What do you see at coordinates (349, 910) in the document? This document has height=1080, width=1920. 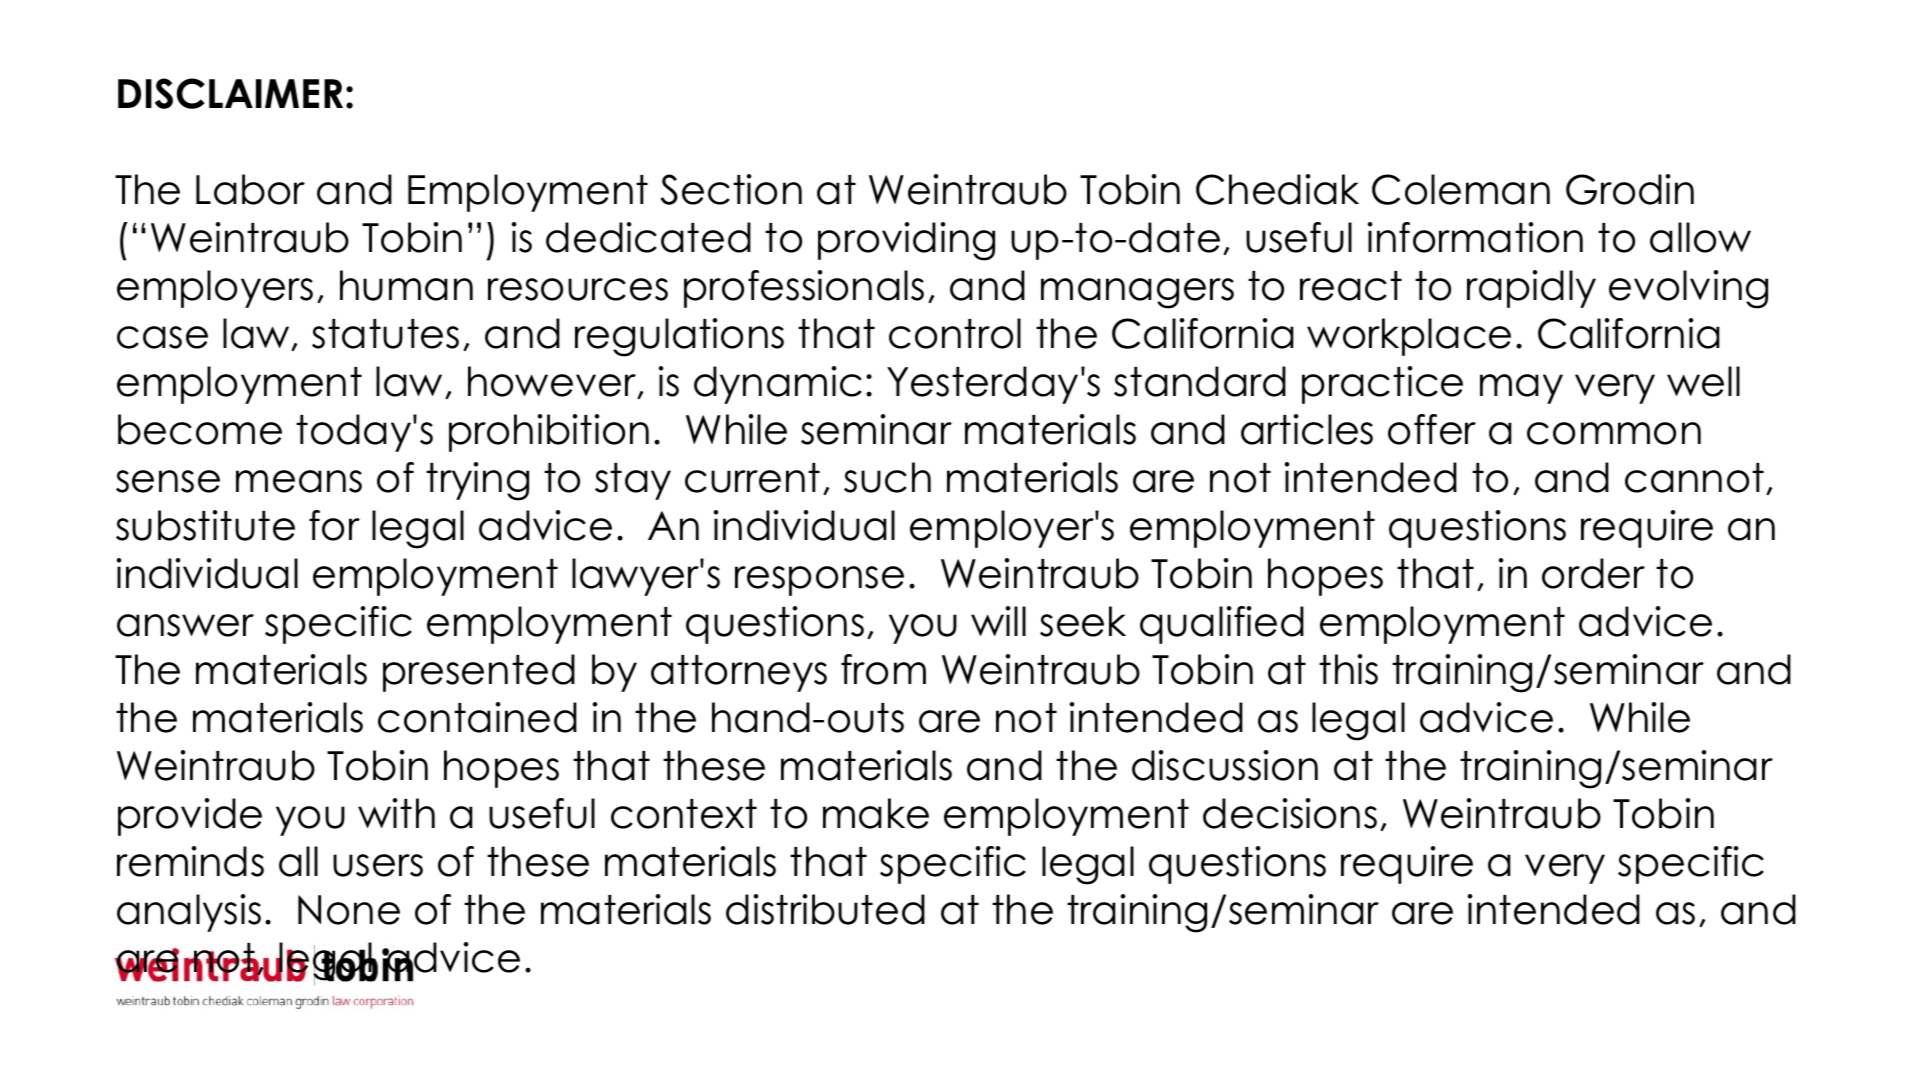 I see `None` at bounding box center [349, 910].
